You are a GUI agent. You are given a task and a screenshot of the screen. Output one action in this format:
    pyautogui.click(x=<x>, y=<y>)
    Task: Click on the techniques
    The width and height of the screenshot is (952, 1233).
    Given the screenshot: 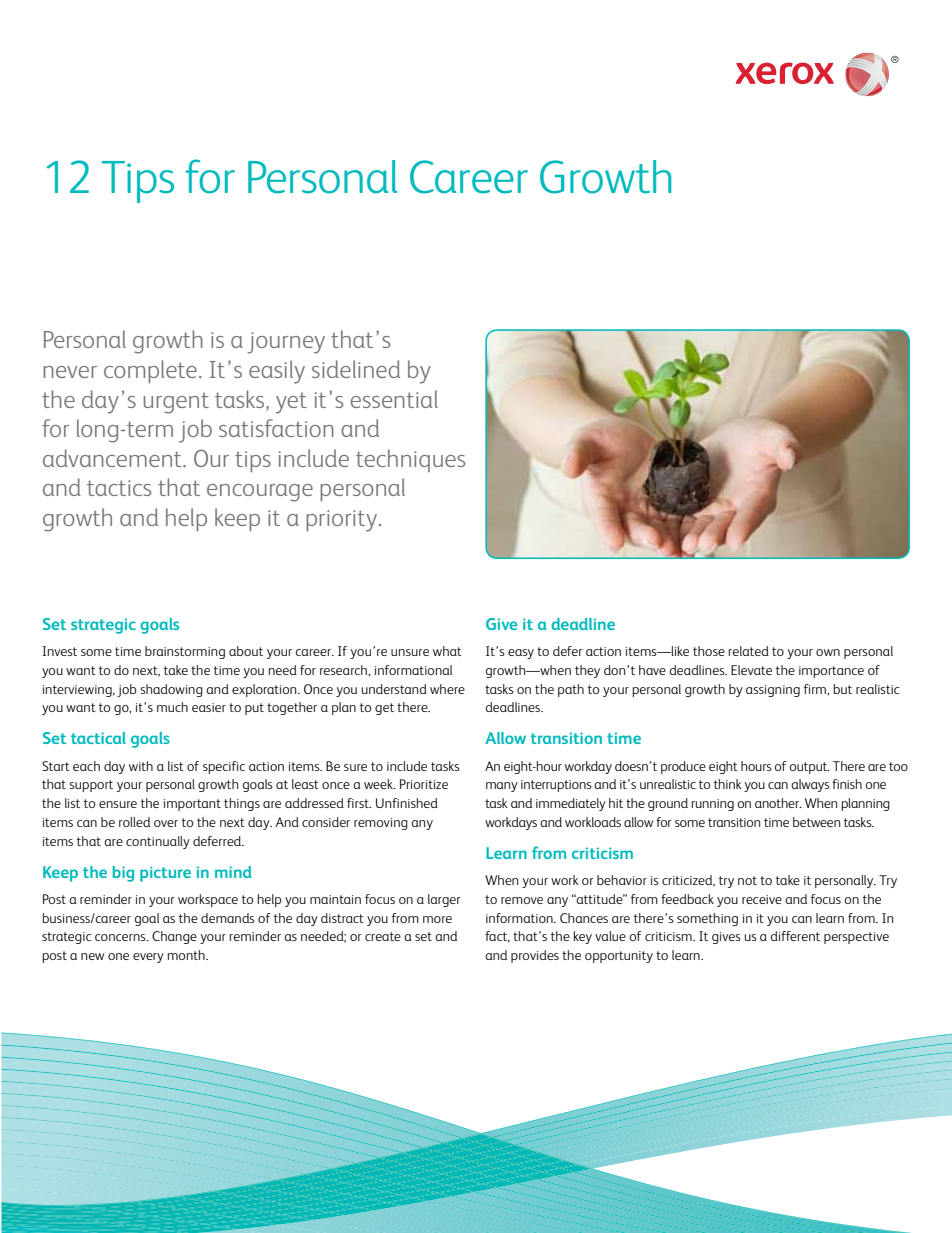 What is the action you would take?
    pyautogui.click(x=410, y=460)
